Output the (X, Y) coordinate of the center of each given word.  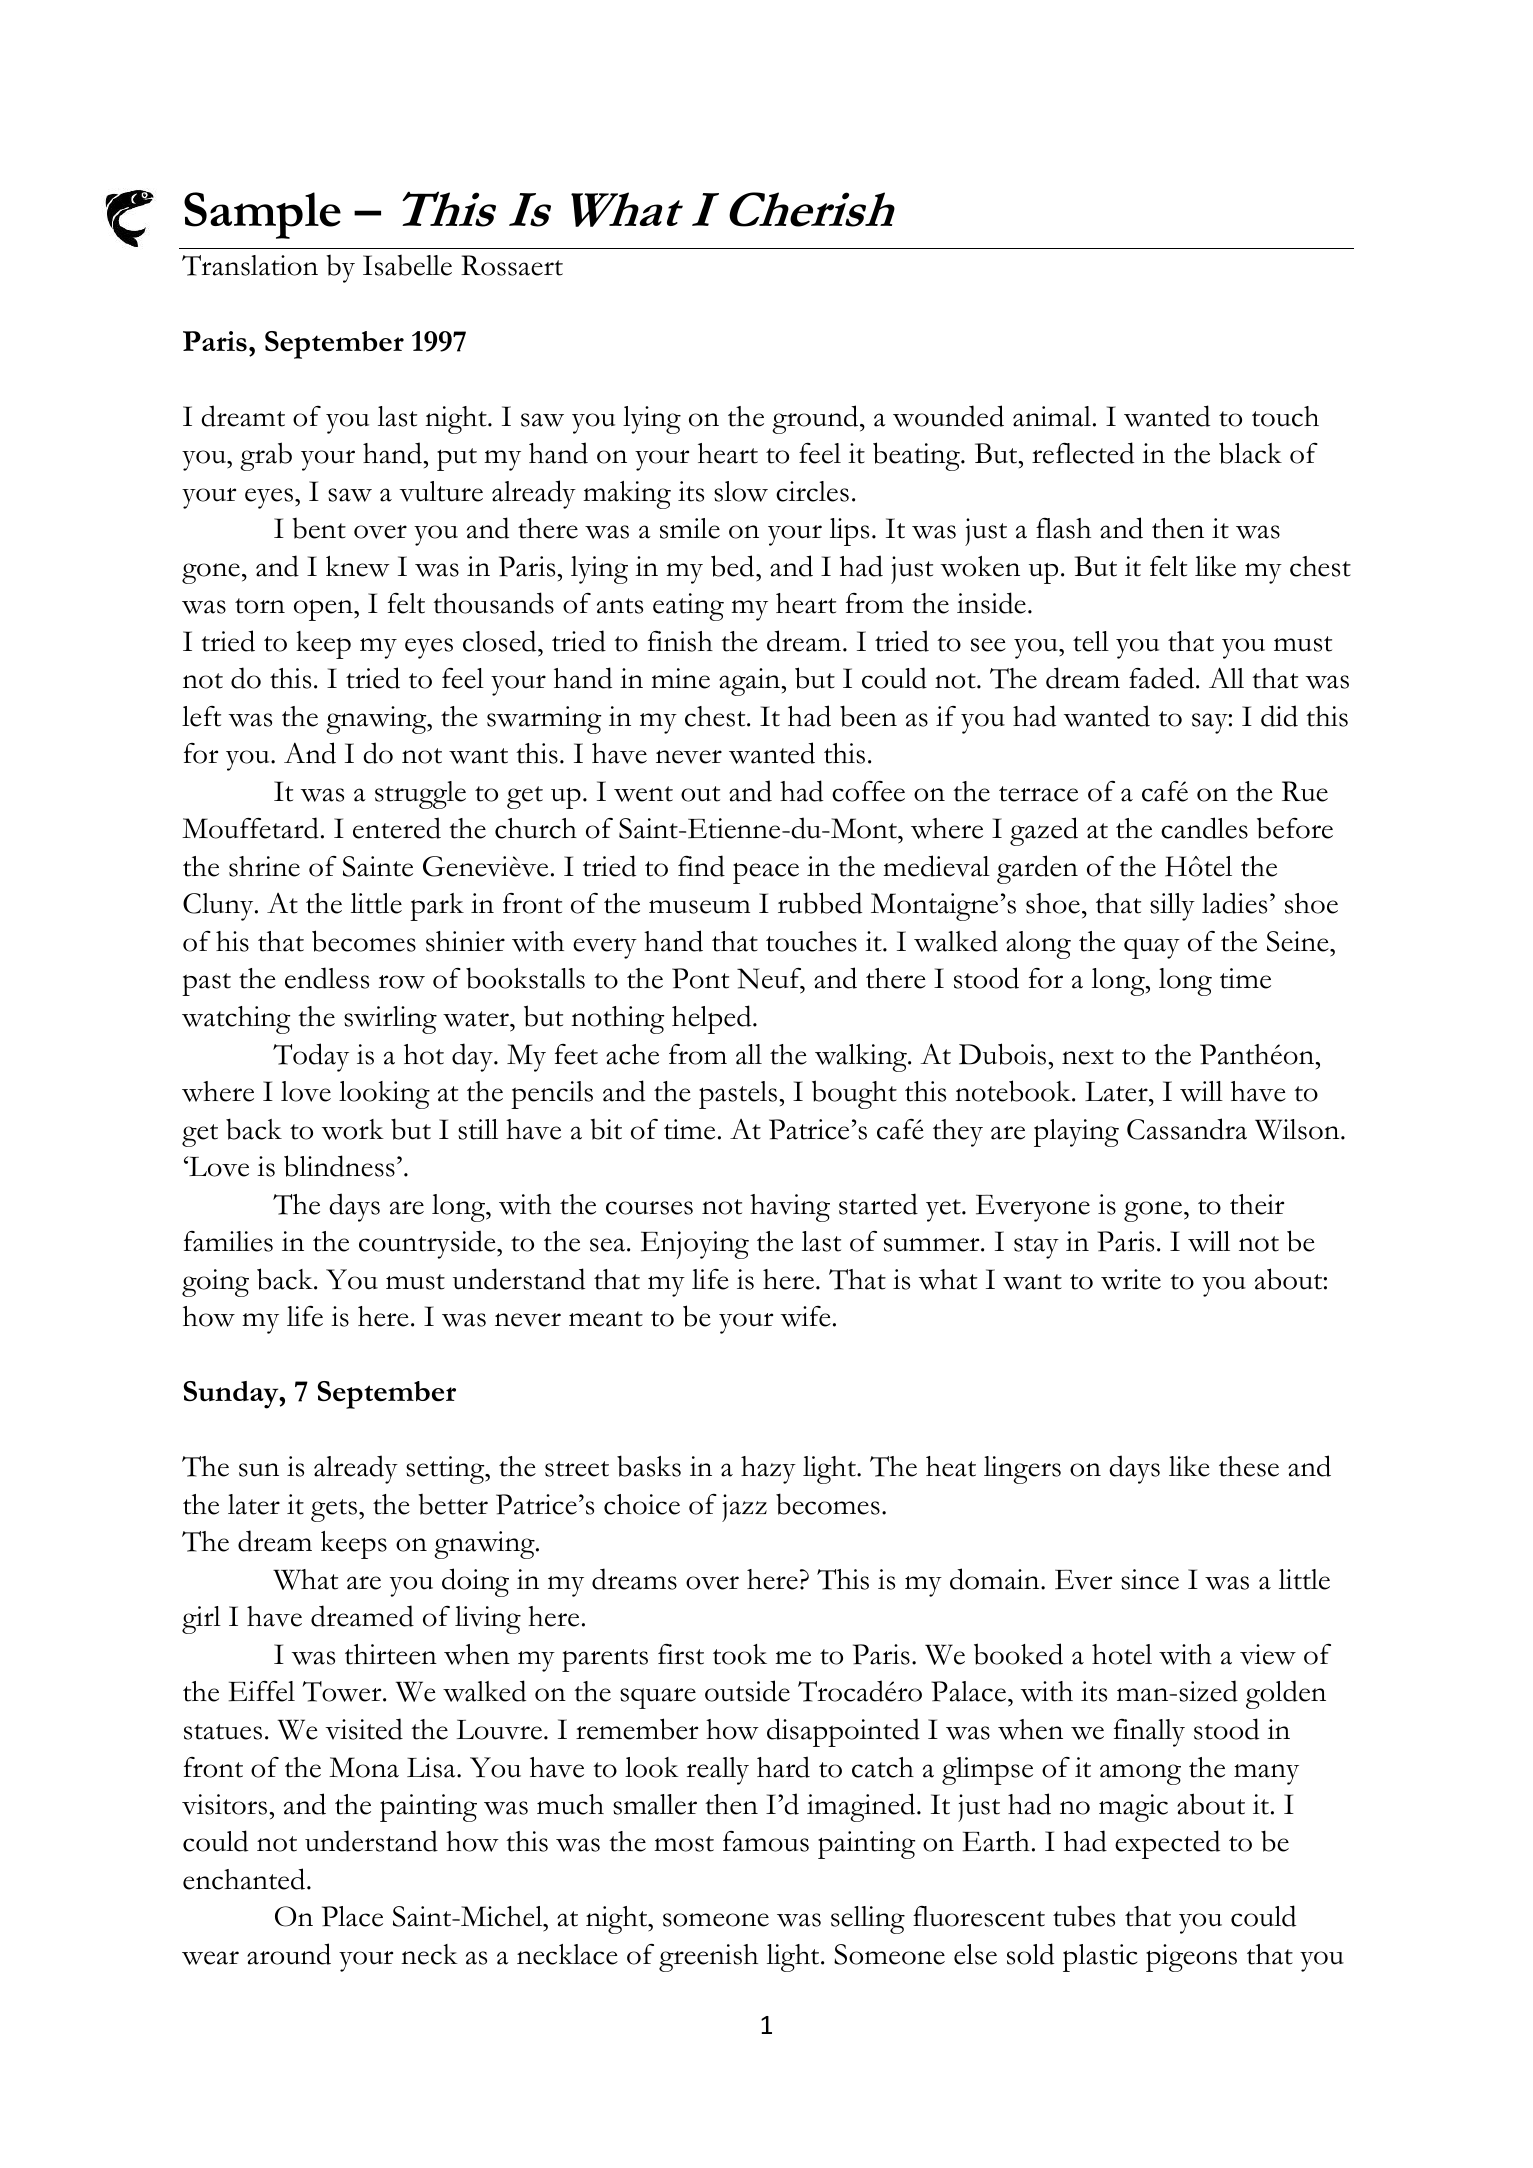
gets (334, 1510)
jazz (744, 1508)
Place (352, 1916)
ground (816, 419)
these (1249, 1466)
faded (1163, 678)
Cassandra (1187, 1129)
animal (1052, 416)
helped (713, 1019)
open (324, 610)
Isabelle (407, 265)
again (750, 682)
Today (311, 1057)
